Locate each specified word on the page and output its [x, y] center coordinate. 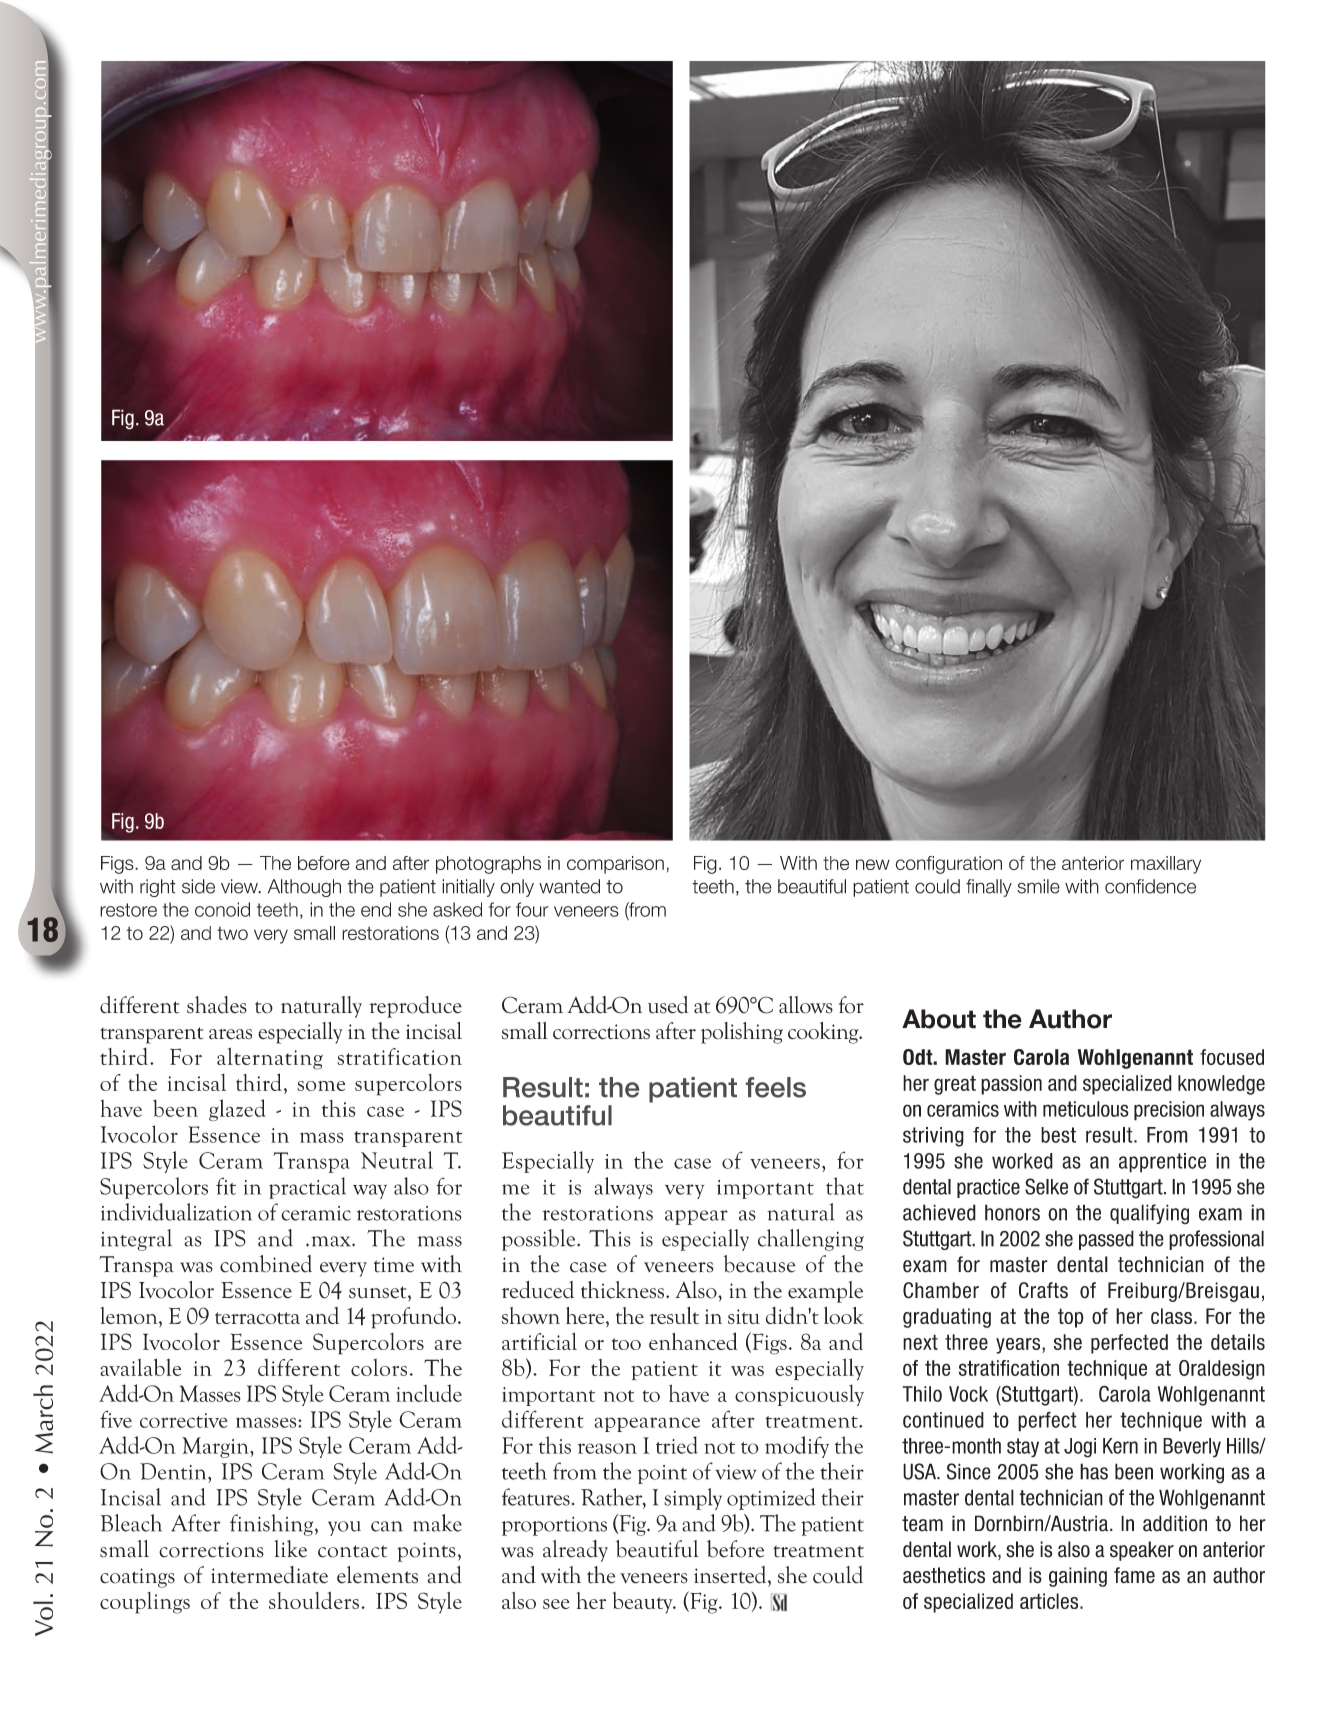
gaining [1078, 1577]
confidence [1150, 886]
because [759, 1264]
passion [1011, 1085]
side [198, 886]
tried [677, 1445]
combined [266, 1264]
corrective [184, 1420]
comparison [615, 865]
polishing [742, 1033]
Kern [1120, 1446]
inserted [731, 1575]
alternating [270, 1058]
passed [1106, 1240]
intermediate [269, 1575]
